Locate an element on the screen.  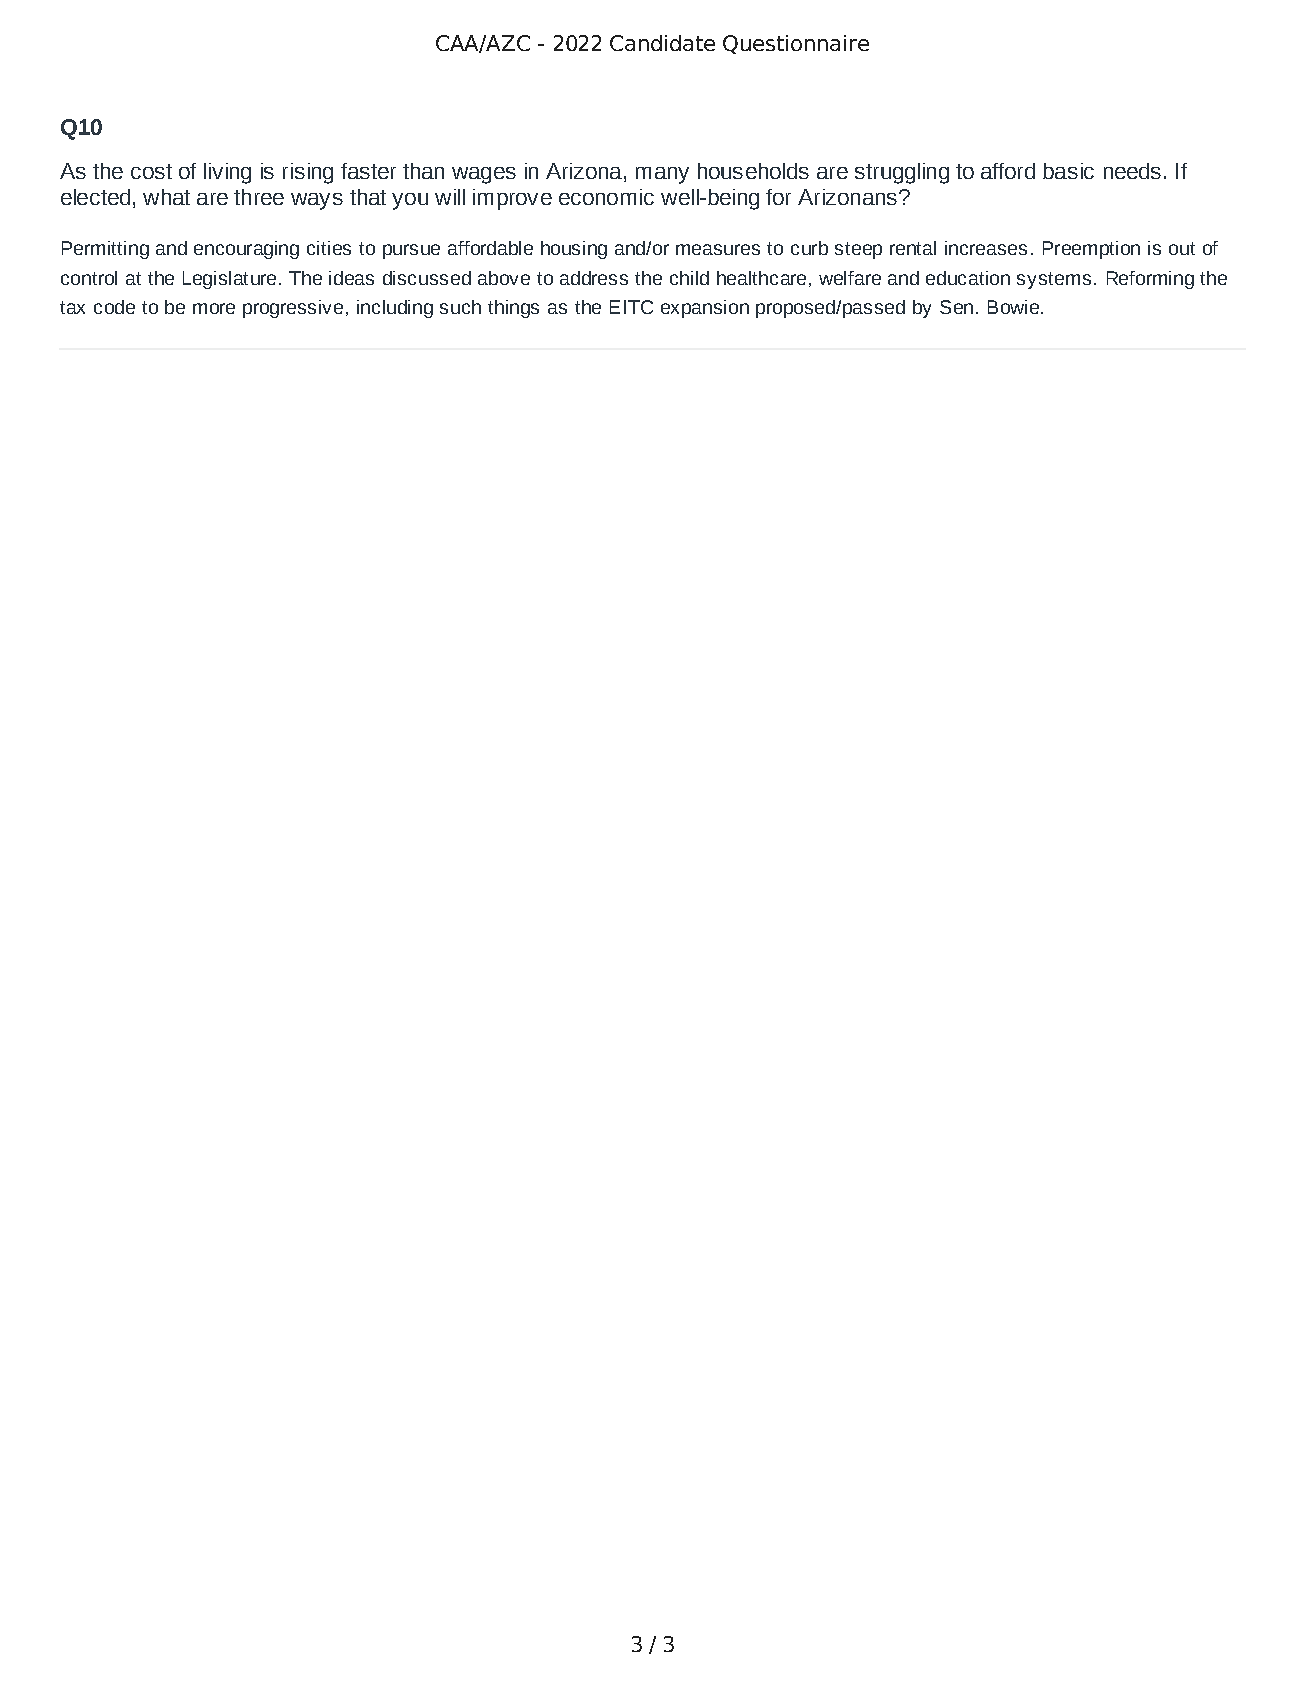
households is located at coordinates (753, 171).
